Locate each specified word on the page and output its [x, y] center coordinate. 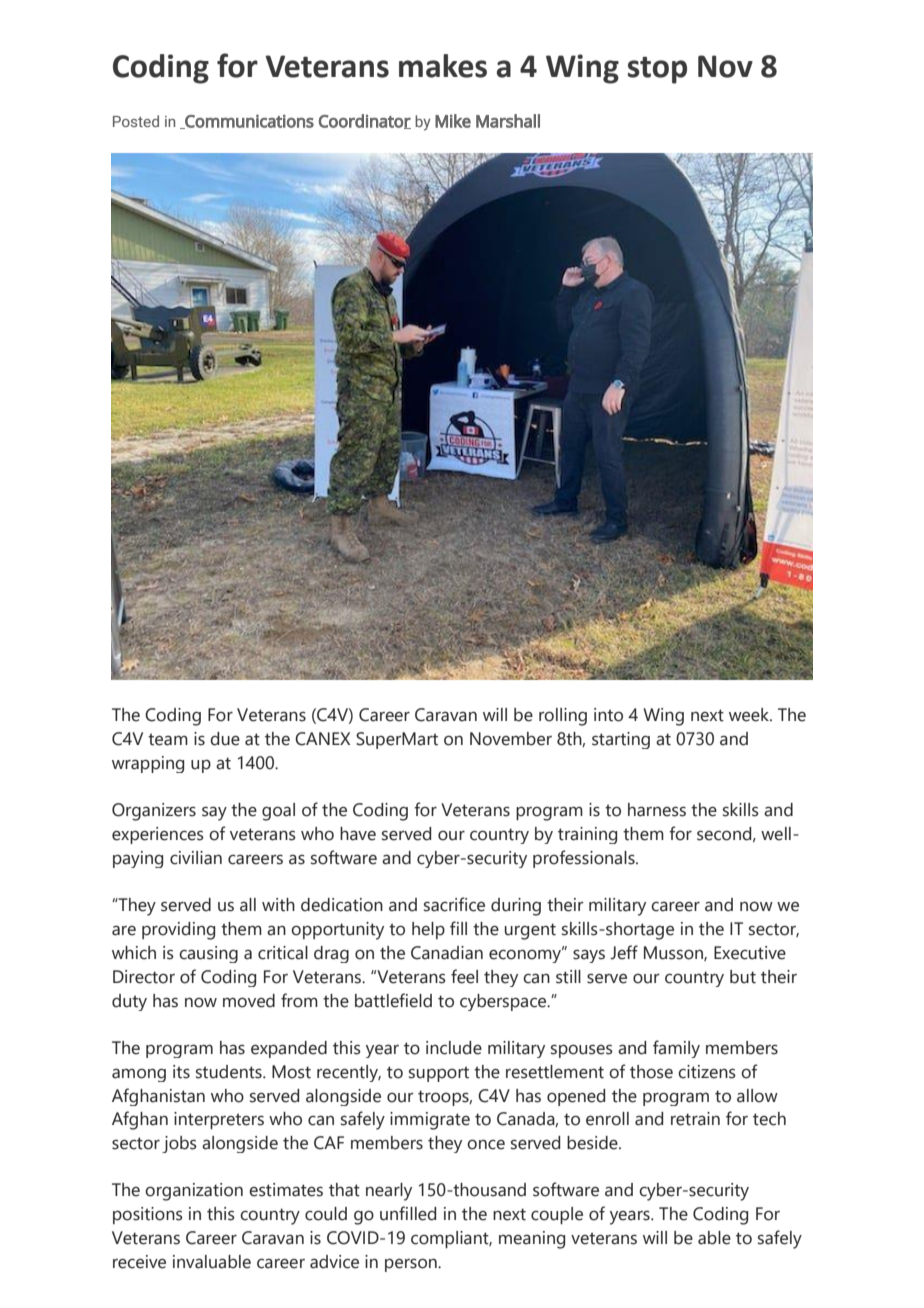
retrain [695, 1119]
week [750, 715]
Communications [248, 121]
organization [194, 1192]
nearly [389, 1192]
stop [657, 70]
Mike [453, 121]
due [225, 739]
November [511, 739]
